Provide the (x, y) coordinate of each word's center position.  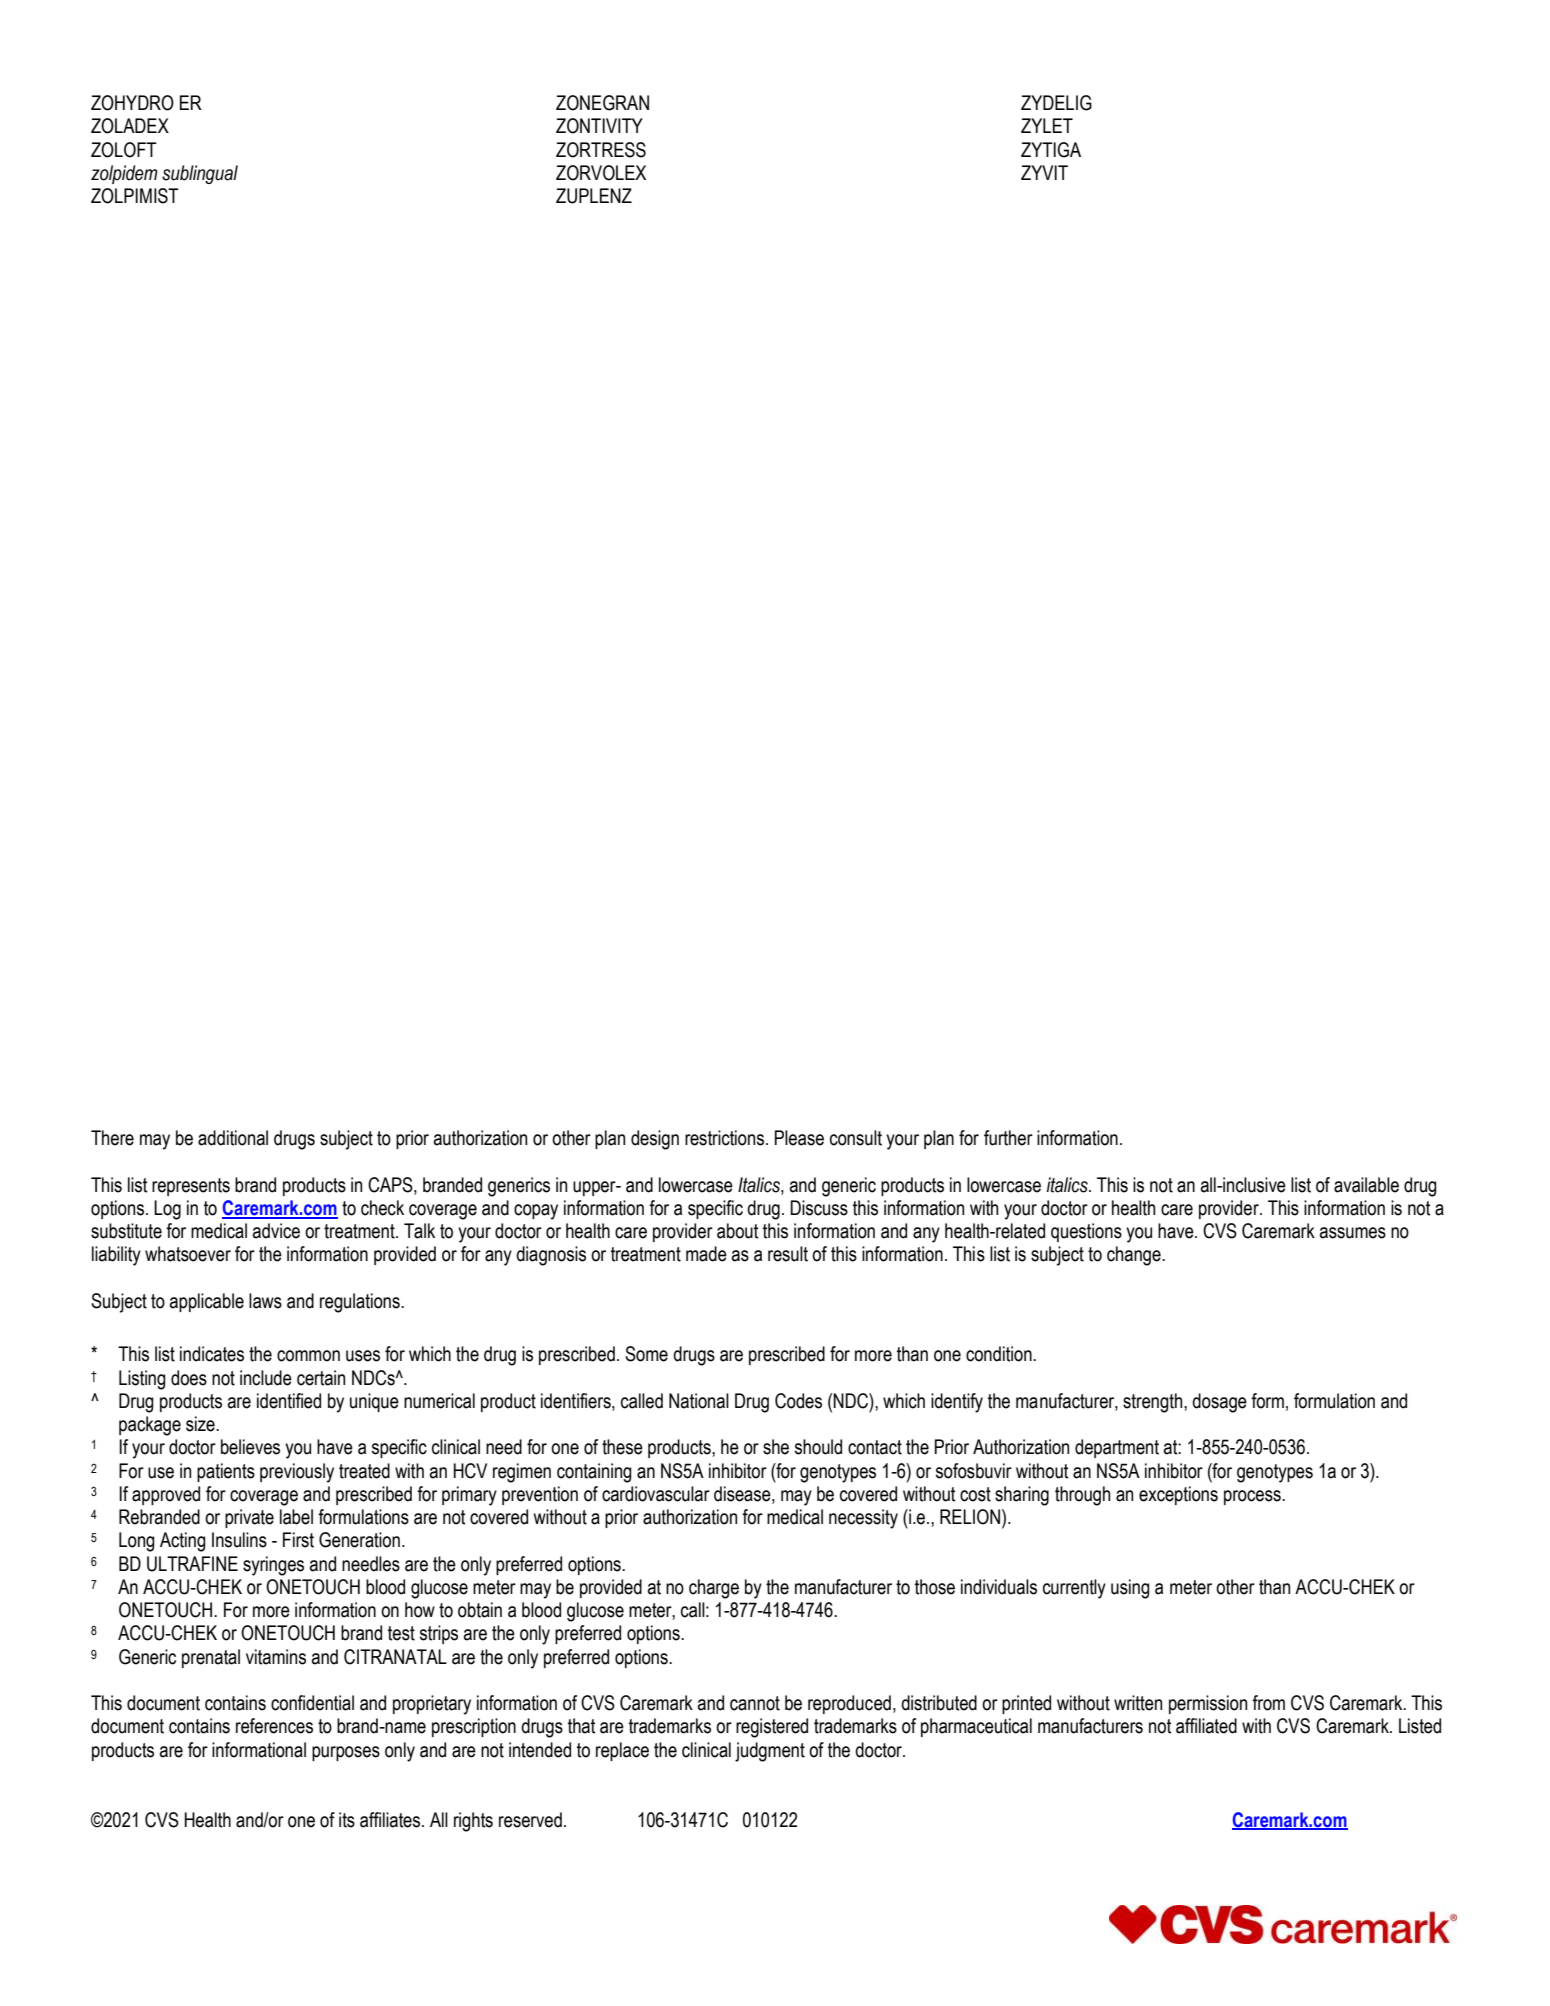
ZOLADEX (130, 126)
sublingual (200, 174)
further (1008, 1138)
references (274, 1726)
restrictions (726, 1138)
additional (233, 1138)
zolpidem (124, 174)
